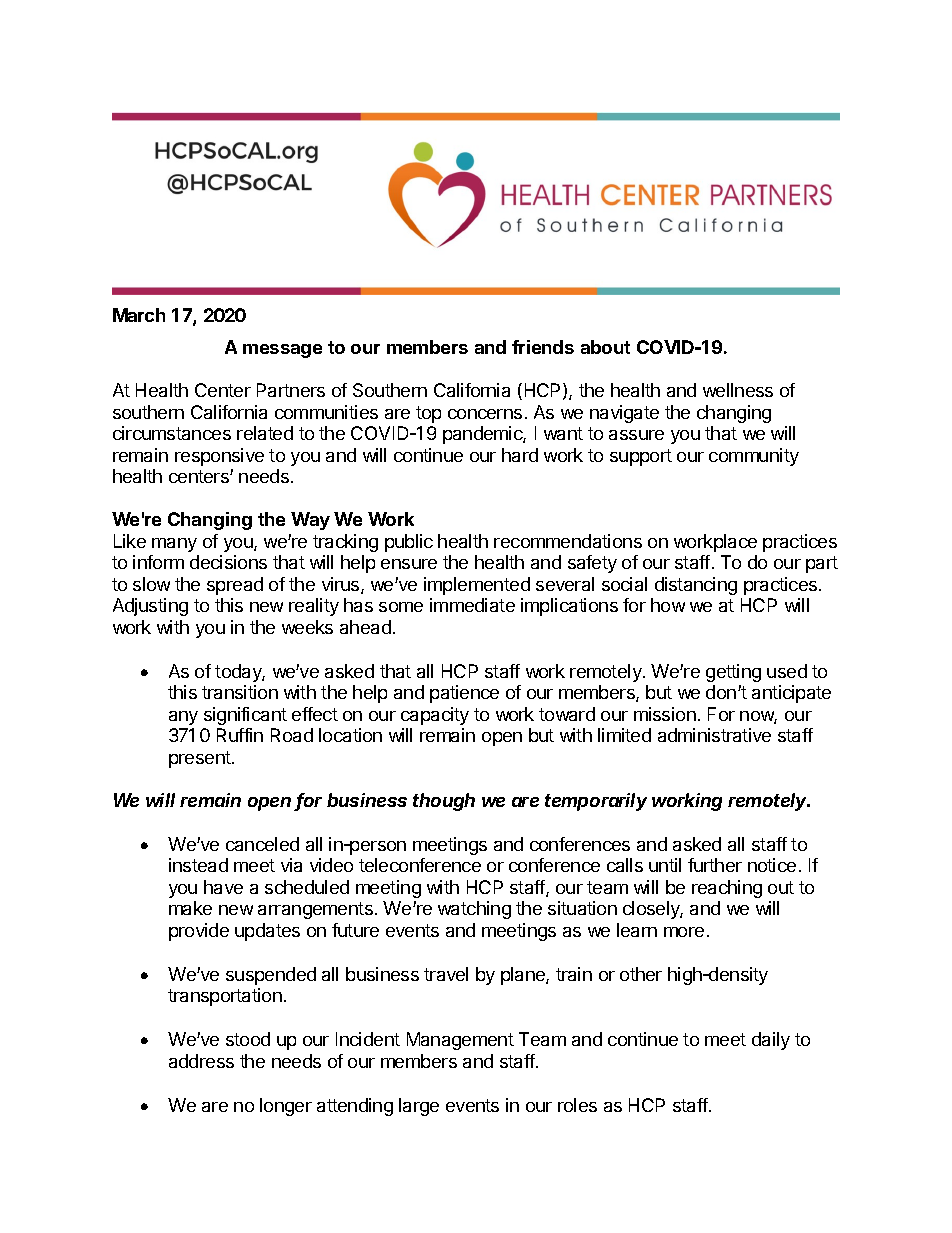  I want to click on friends, so click(543, 347).
